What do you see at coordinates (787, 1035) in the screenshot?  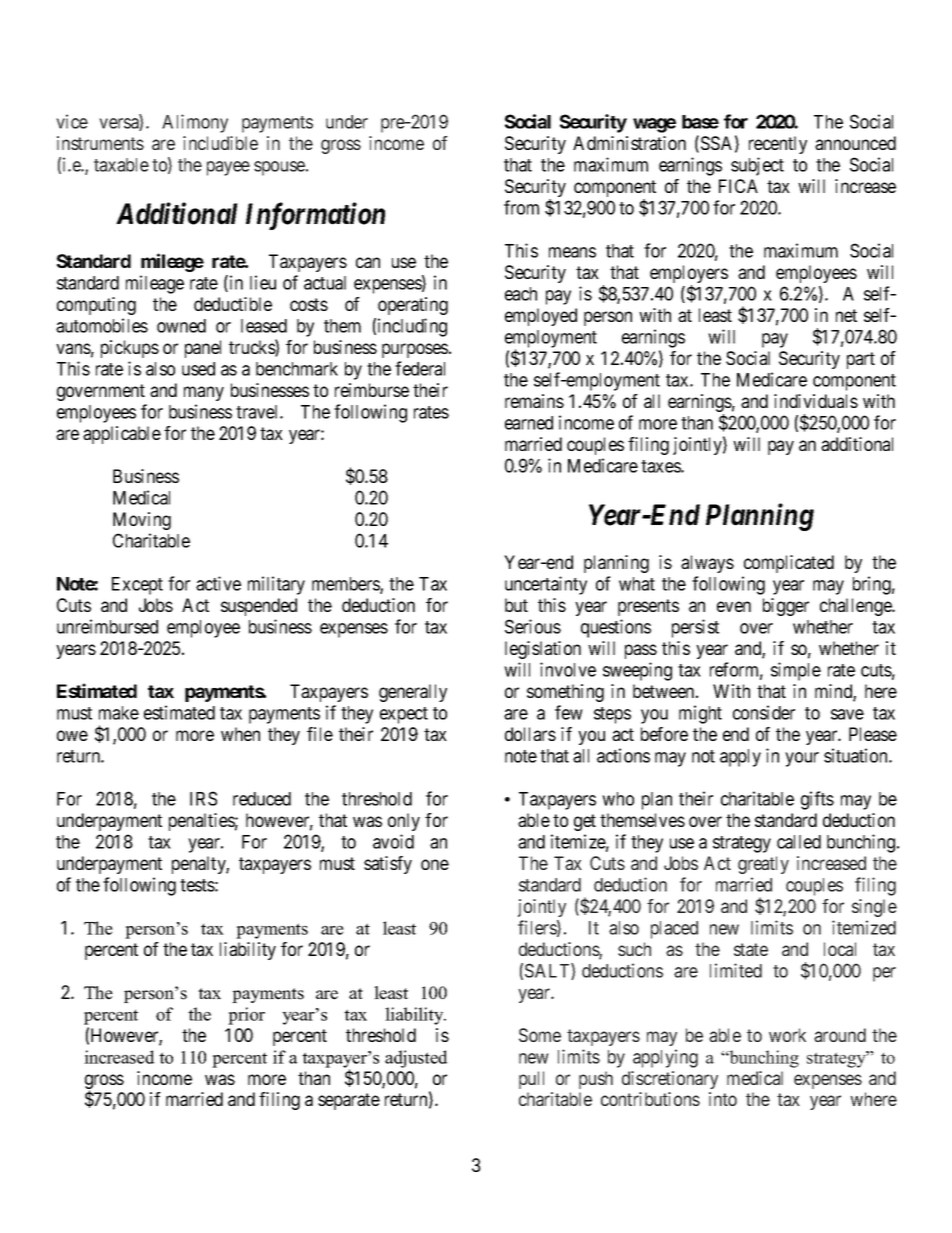 I see `work` at bounding box center [787, 1035].
